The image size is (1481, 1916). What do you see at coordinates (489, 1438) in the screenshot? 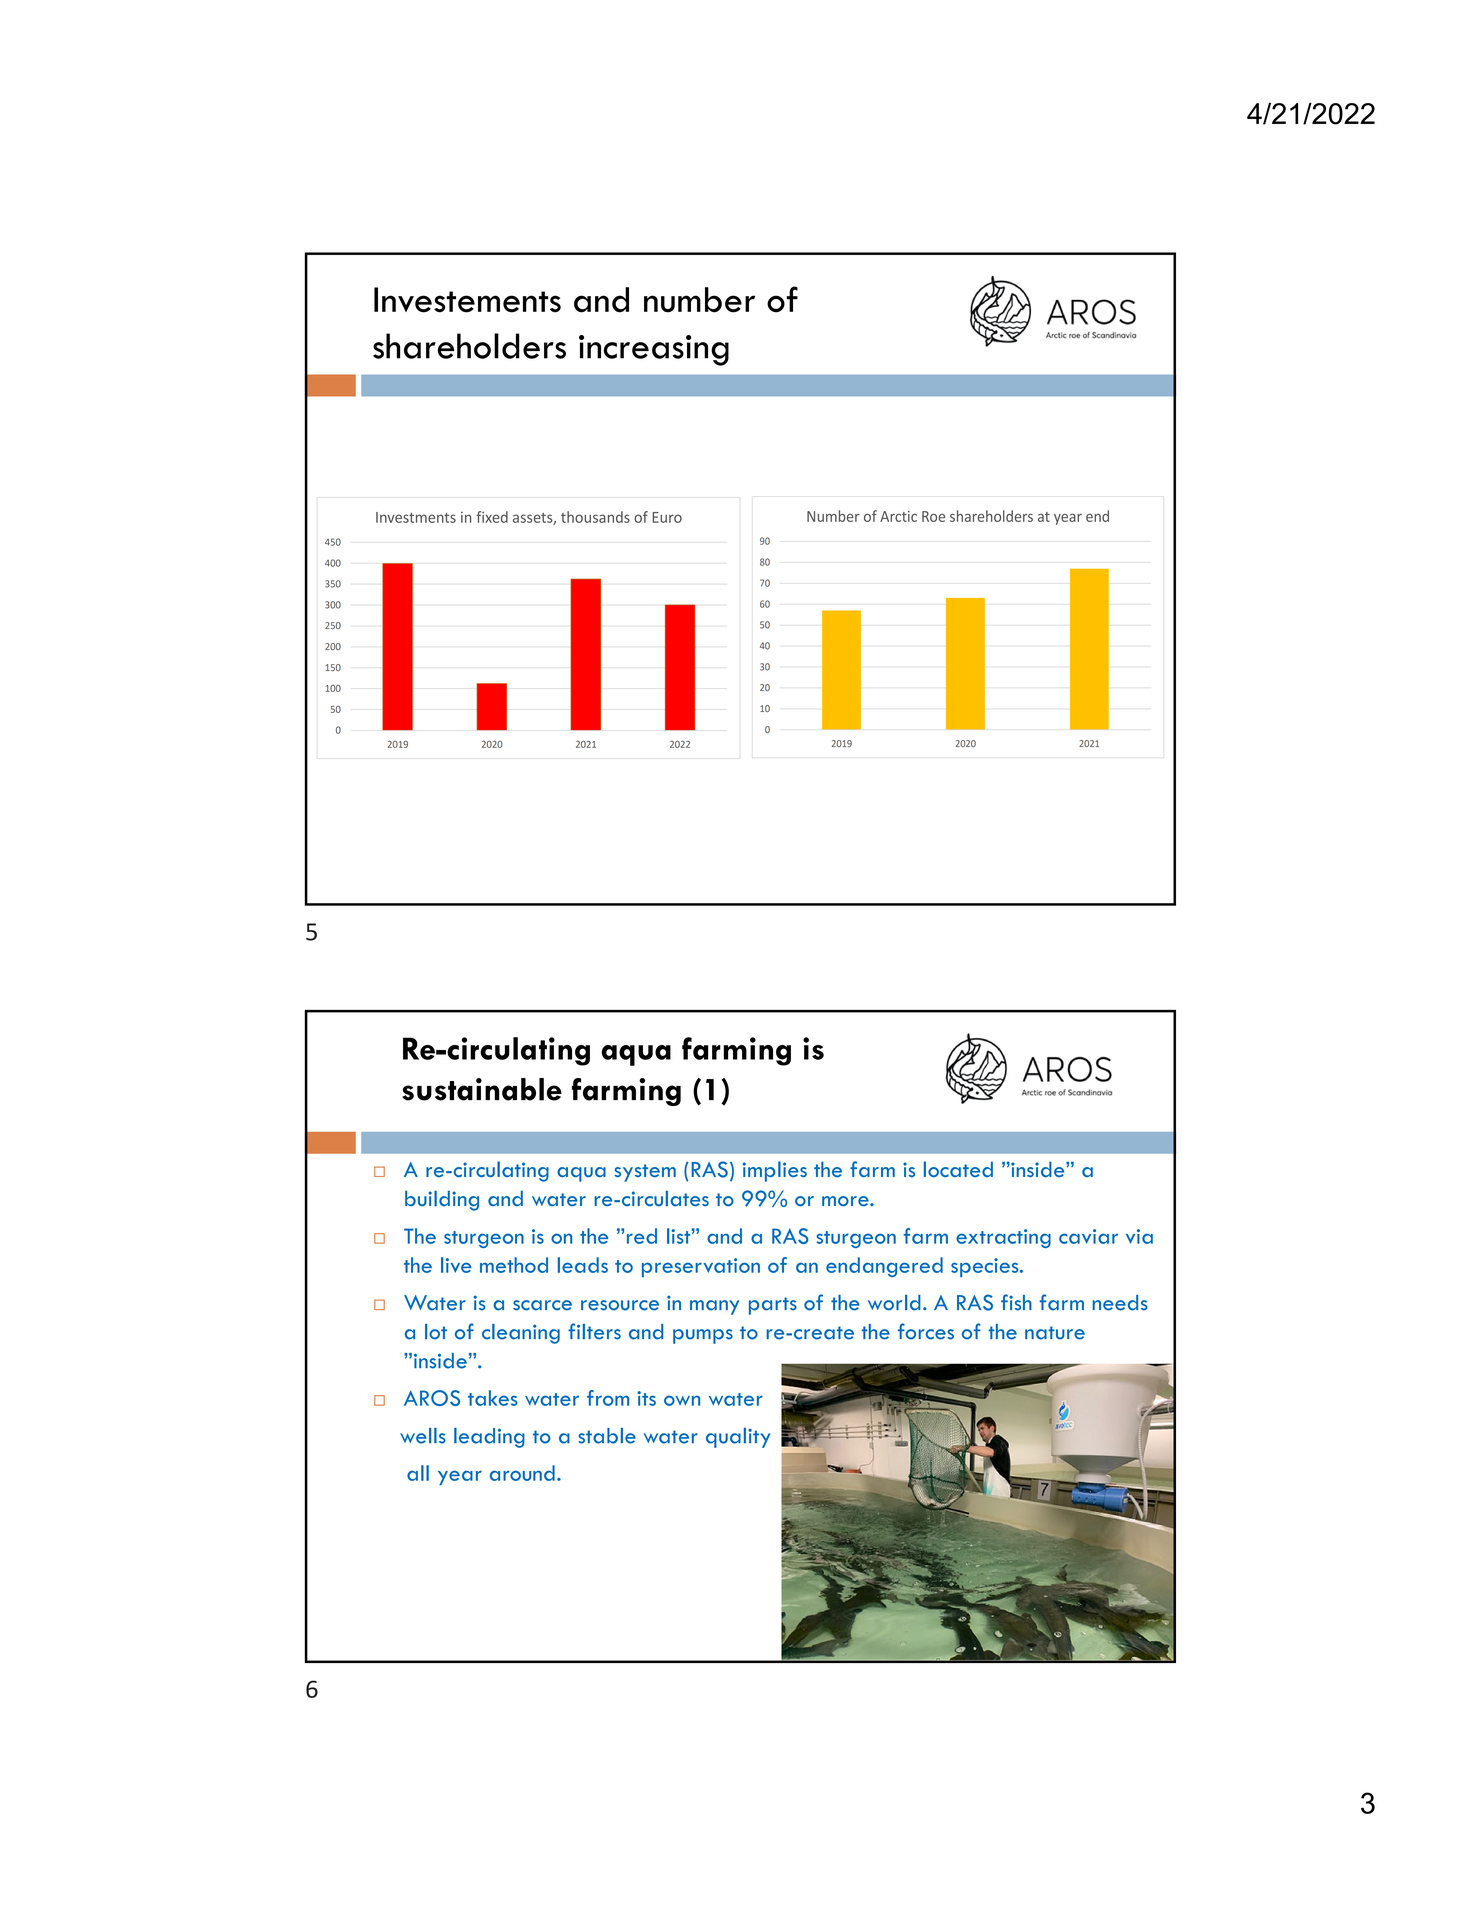
I see `leading` at bounding box center [489, 1438].
